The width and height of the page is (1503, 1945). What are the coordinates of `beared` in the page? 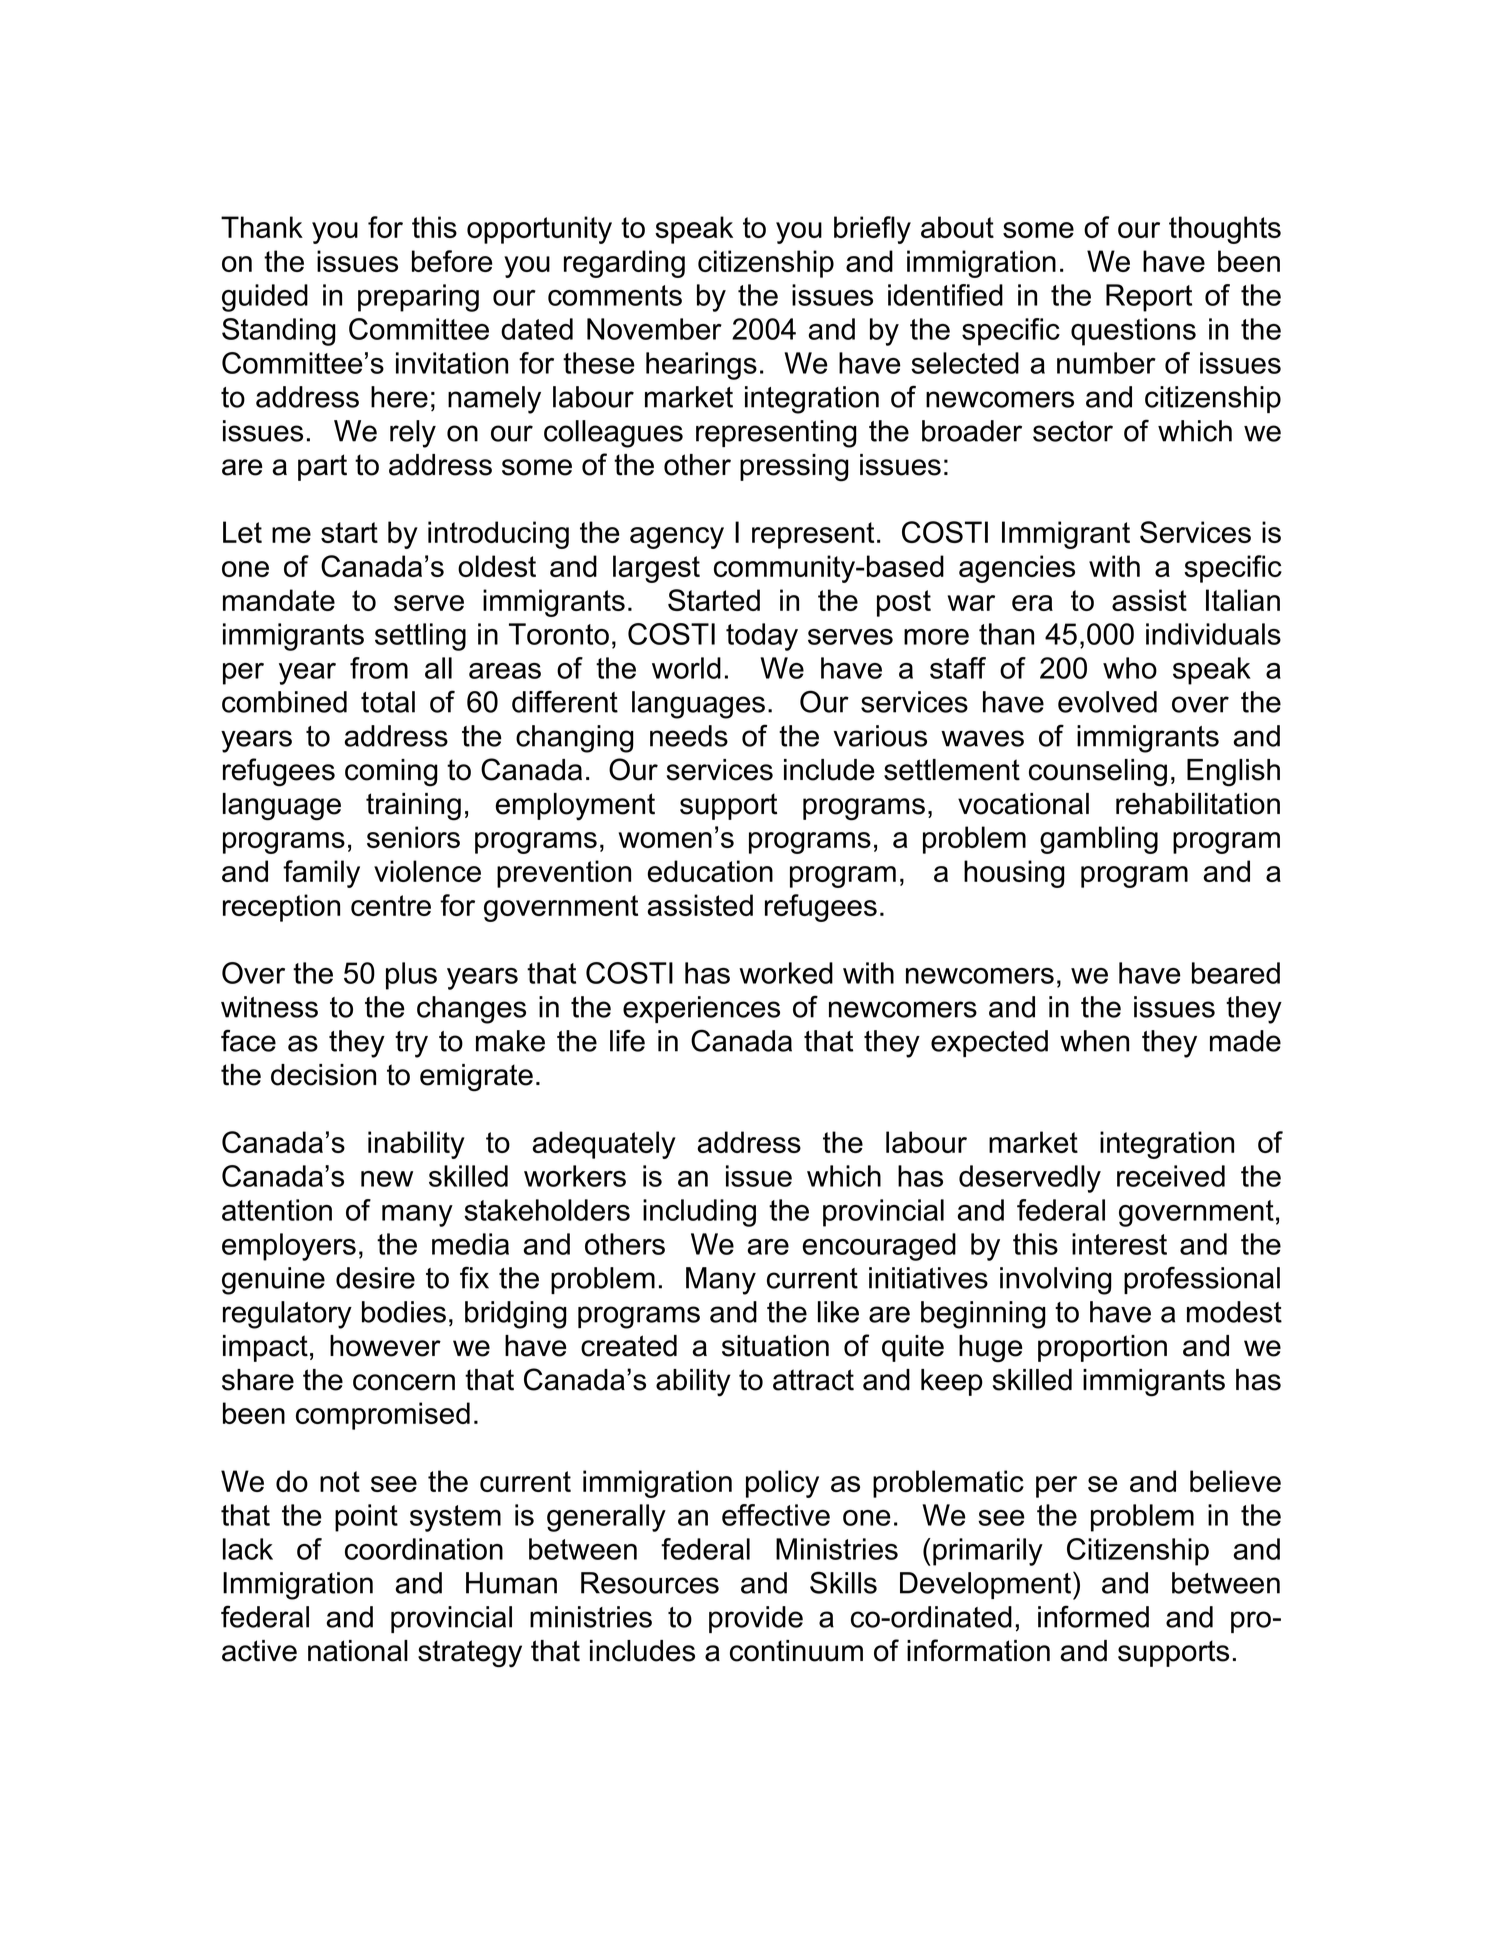 It's located at (1236, 973).
